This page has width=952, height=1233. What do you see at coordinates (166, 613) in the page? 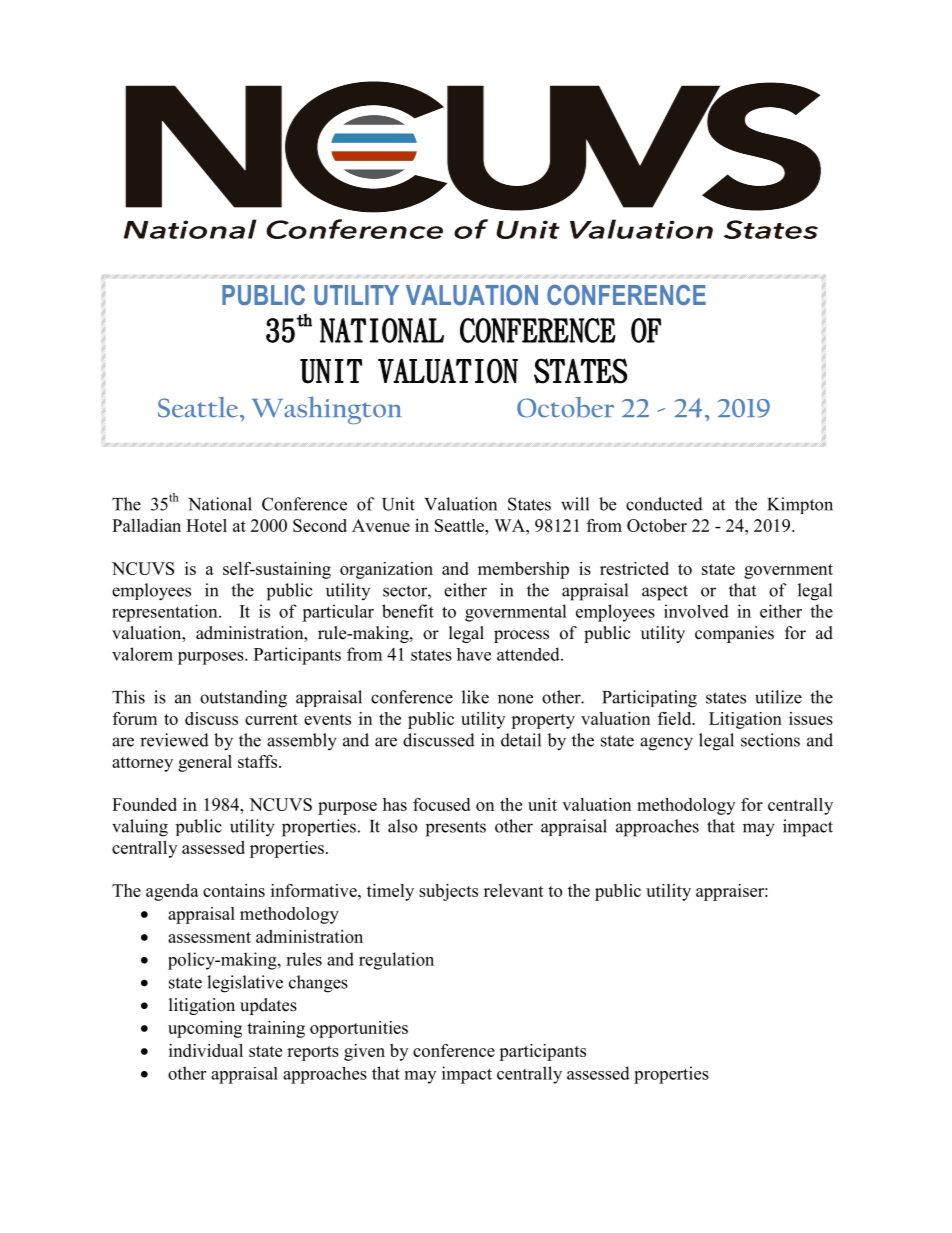
I see `representation` at bounding box center [166, 613].
